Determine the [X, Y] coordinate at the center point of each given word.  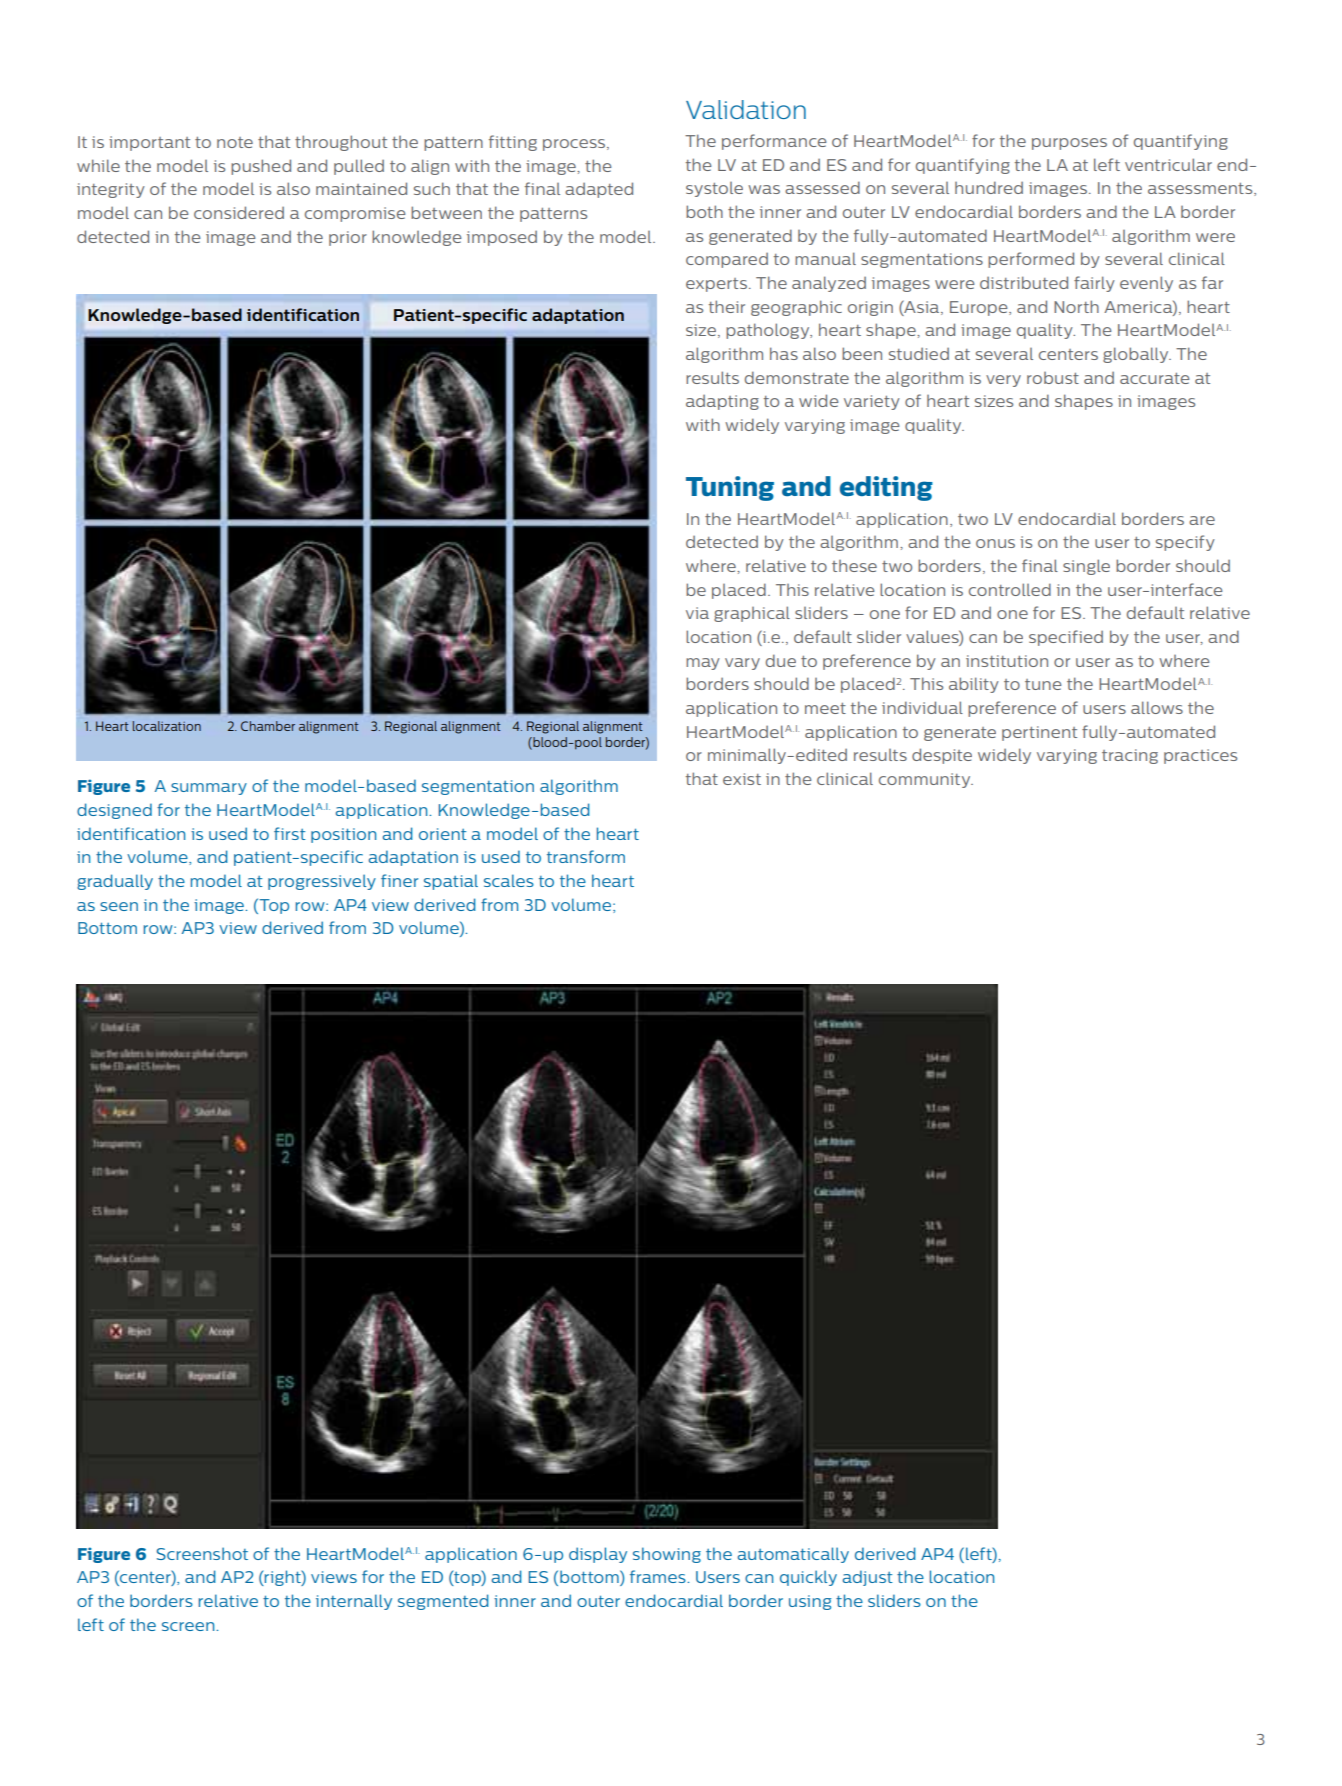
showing [667, 1555]
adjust [868, 1578]
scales [509, 880]
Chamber [268, 726]
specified [1066, 638]
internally [354, 1602]
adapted [599, 190]
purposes [1069, 144]
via [697, 613]
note [235, 142]
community [926, 780]
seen [119, 906]
